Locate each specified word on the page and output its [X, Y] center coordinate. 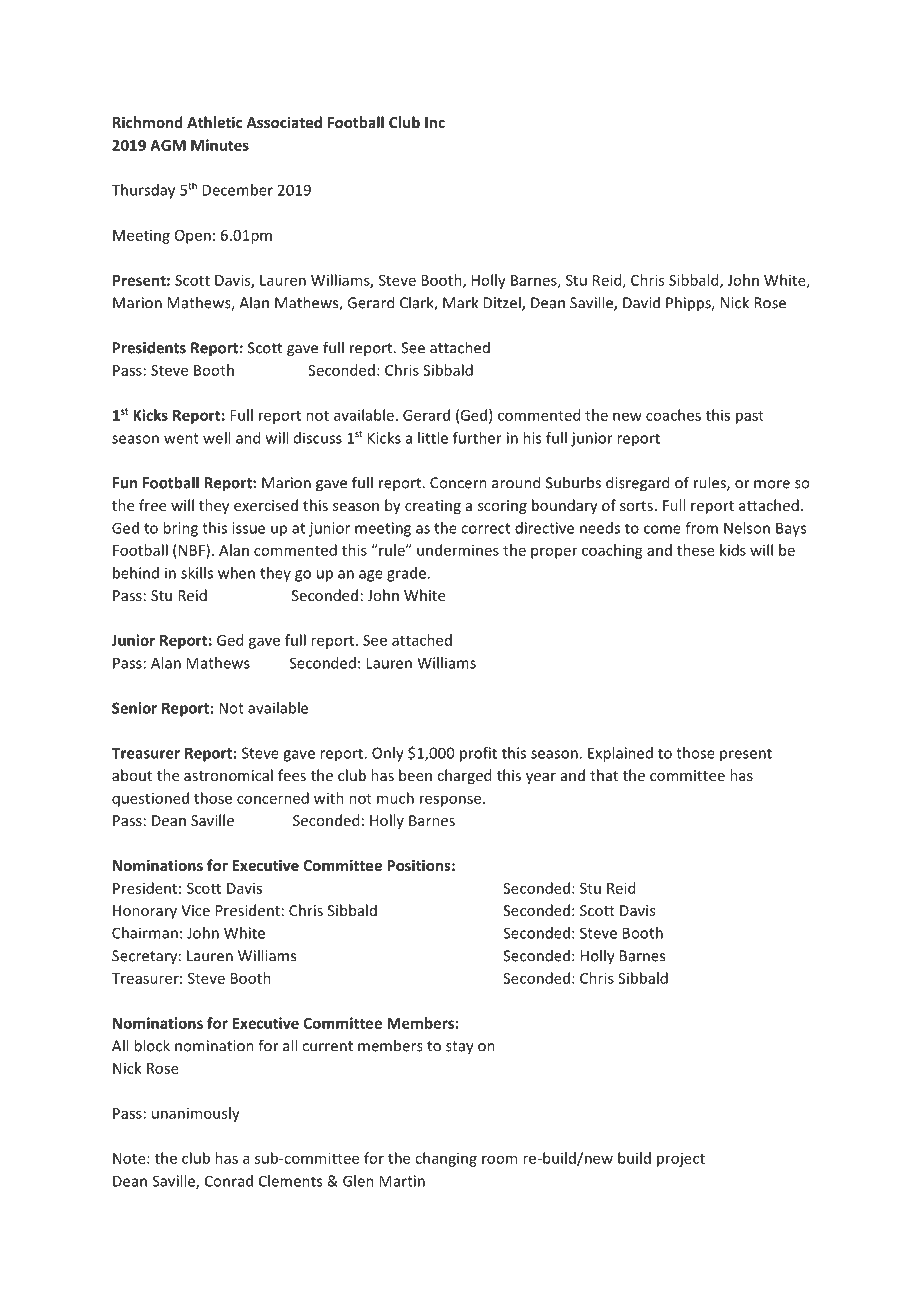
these [696, 550]
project [681, 1160]
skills [197, 573]
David [641, 302]
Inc [435, 122]
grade [406, 574]
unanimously [196, 1114]
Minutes [220, 145]
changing [446, 1159]
